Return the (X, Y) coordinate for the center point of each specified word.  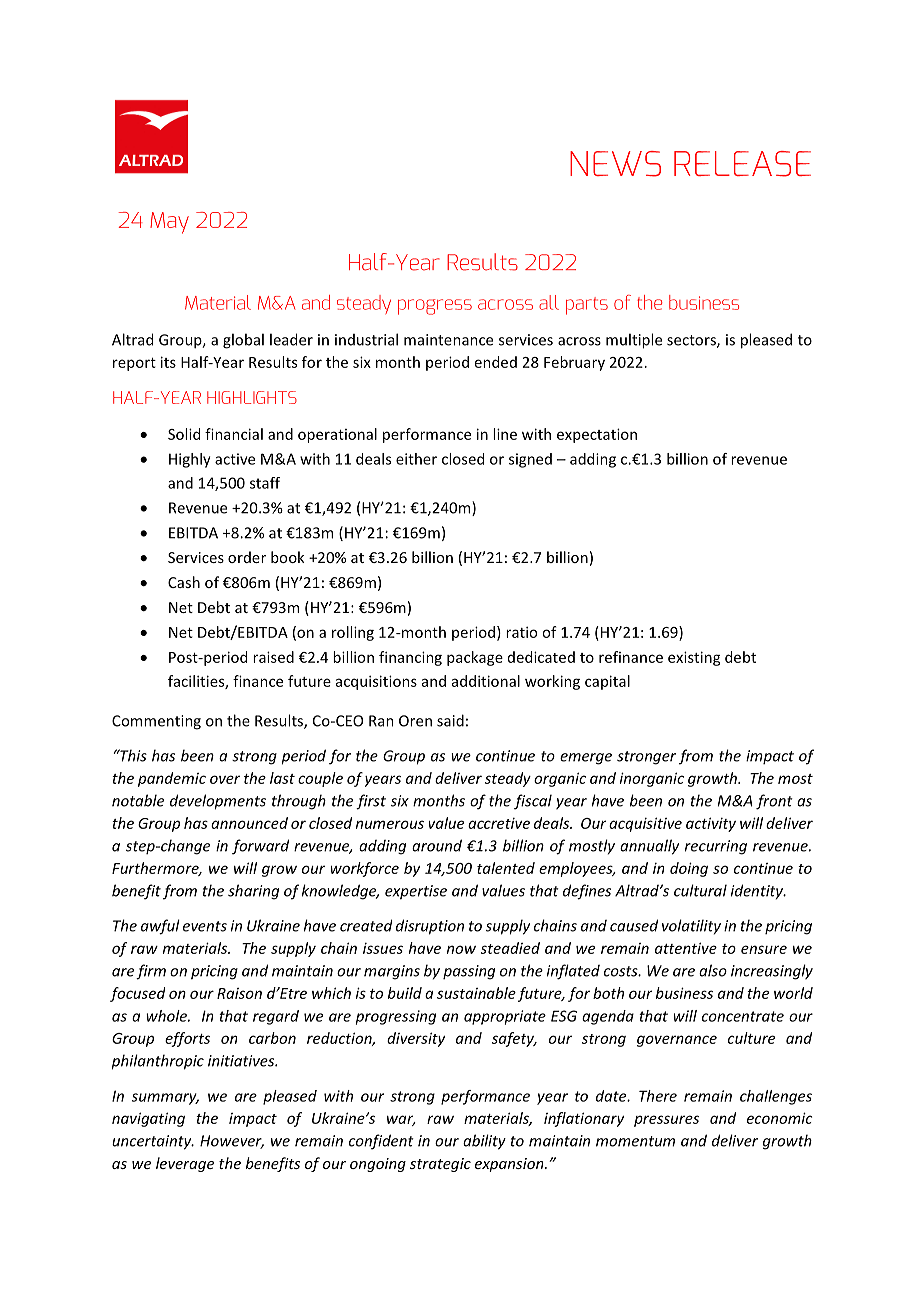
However (232, 1142)
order (247, 557)
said (450, 720)
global (243, 341)
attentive (686, 948)
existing (694, 658)
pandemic (172, 779)
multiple (634, 341)
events (205, 926)
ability (484, 1142)
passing (469, 972)
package (475, 658)
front (774, 802)
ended (496, 362)
